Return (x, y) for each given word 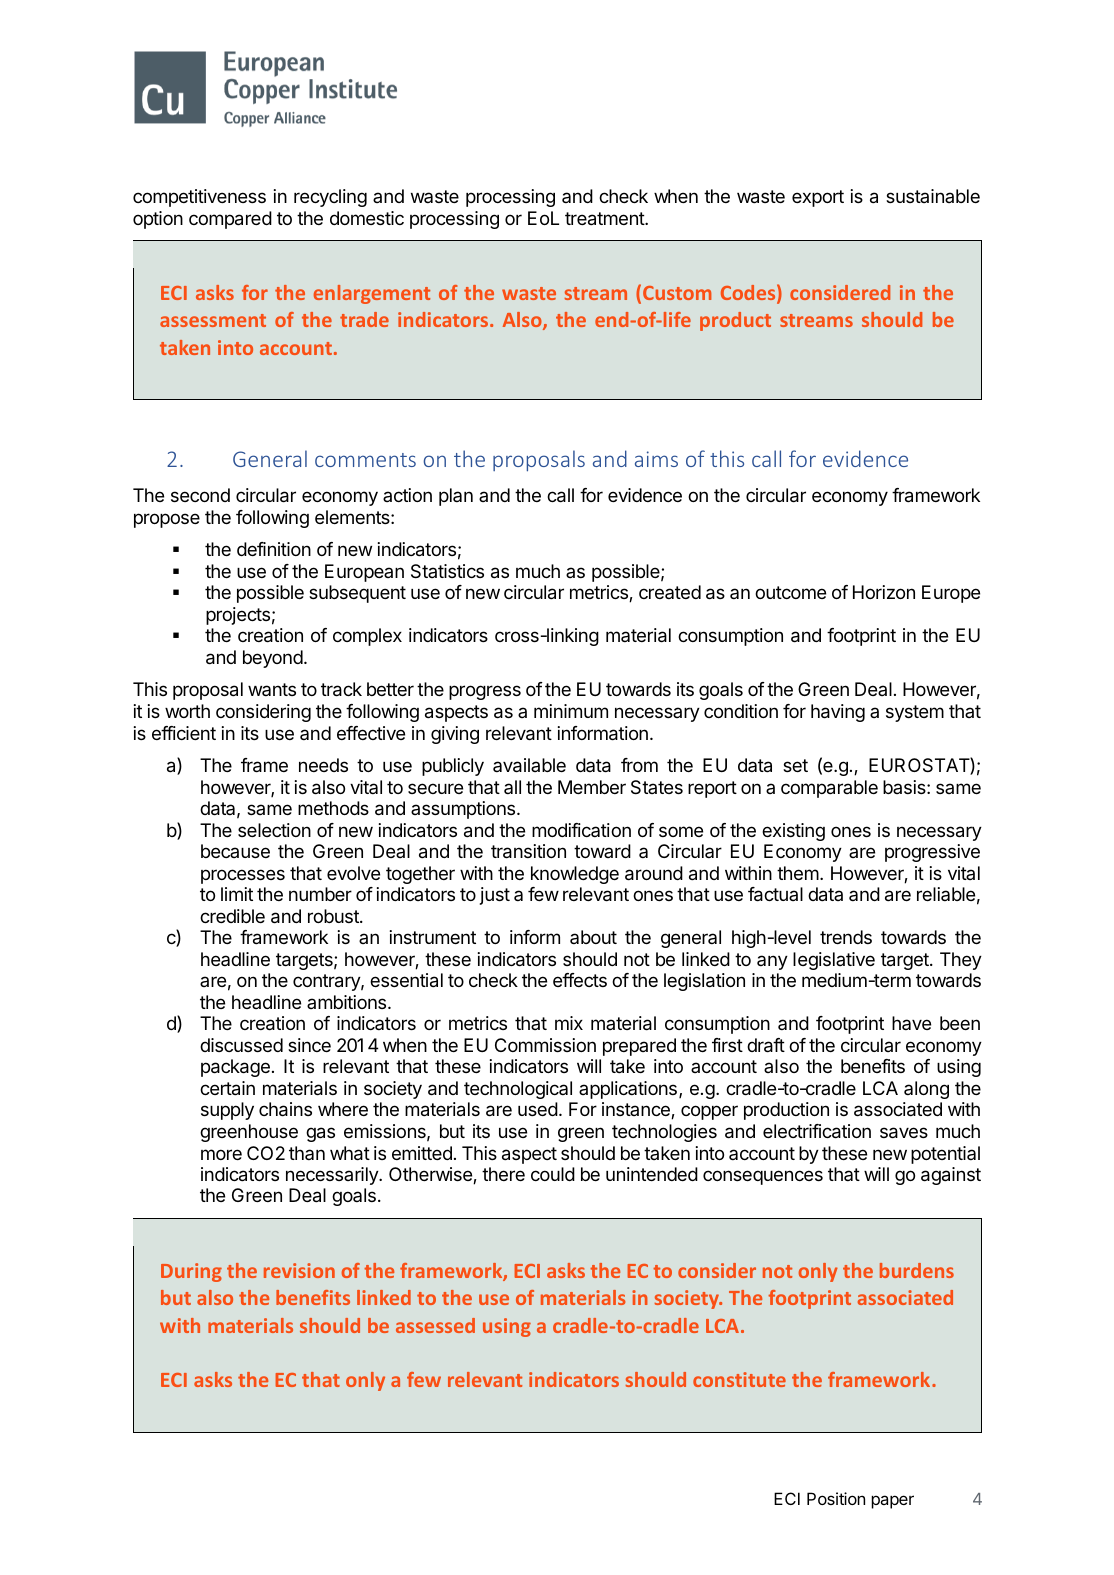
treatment (605, 219)
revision (299, 1270)
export (818, 198)
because (235, 851)
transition (528, 851)
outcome (790, 592)
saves (904, 1133)
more (221, 1154)
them (798, 873)
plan (456, 497)
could (553, 1174)
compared (230, 220)
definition (274, 549)
